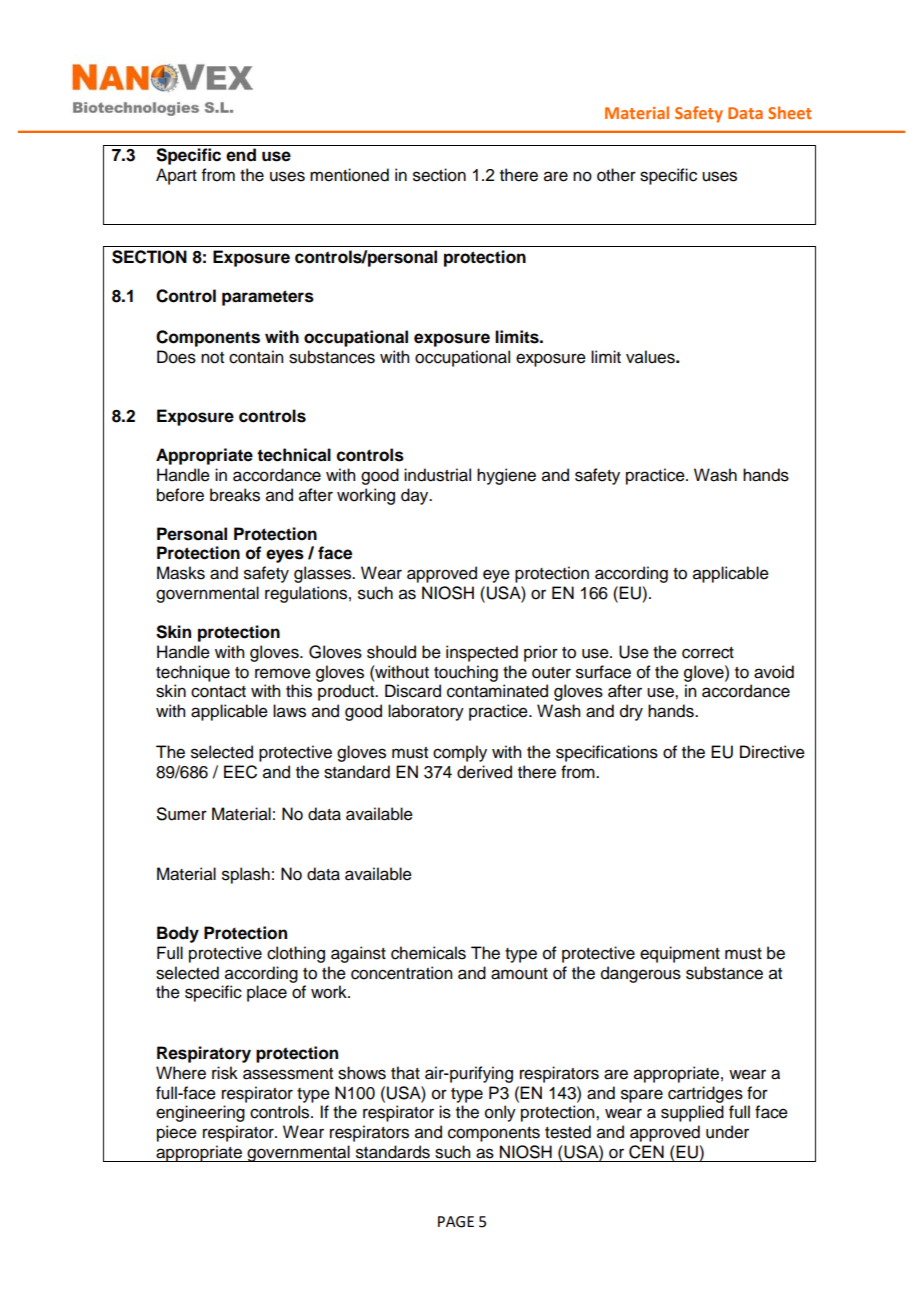 The width and height of the screenshot is (924, 1308). What do you see at coordinates (708, 653) in the screenshot?
I see `correct` at bounding box center [708, 653].
